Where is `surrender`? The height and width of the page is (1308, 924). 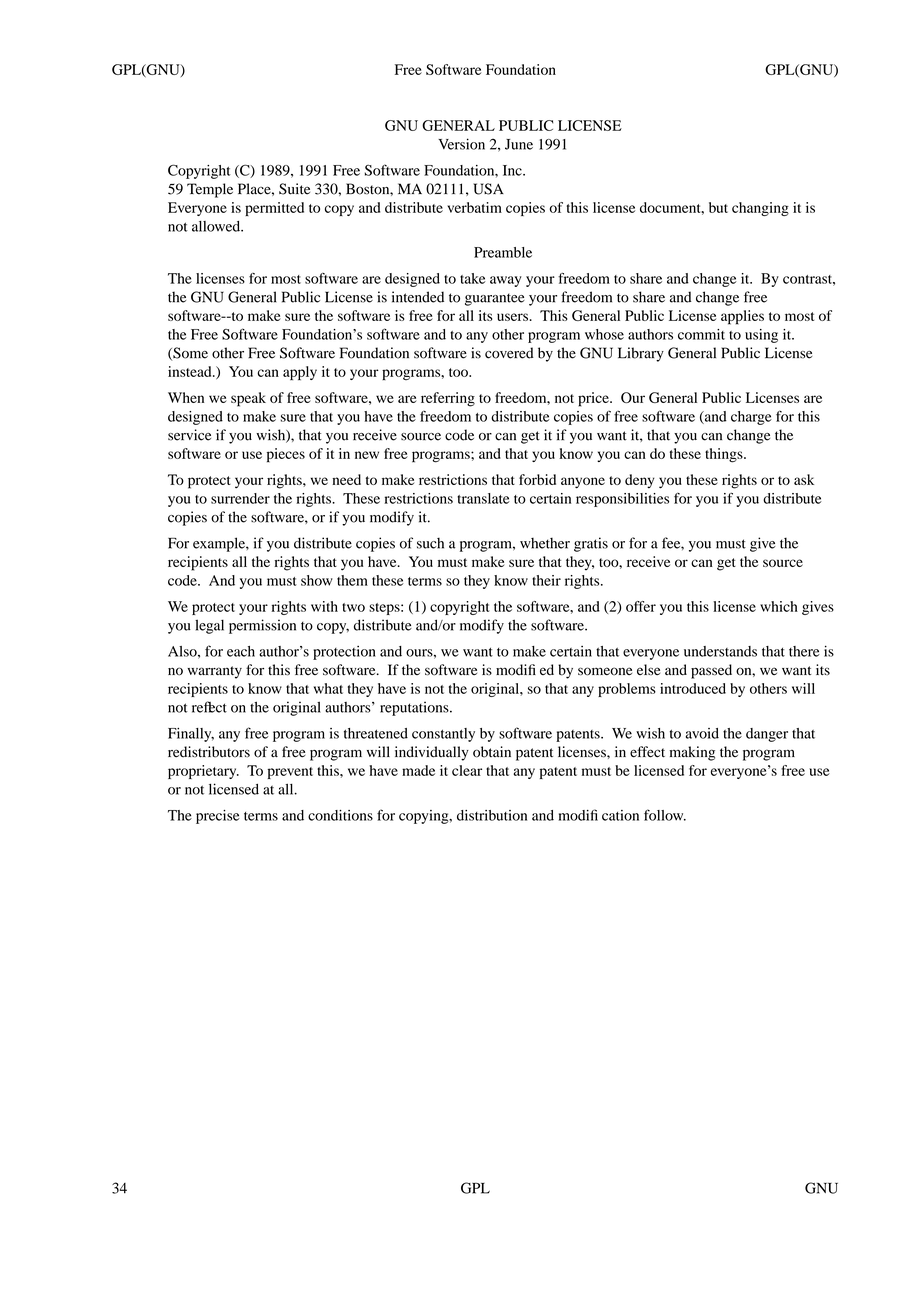 surrender is located at coordinates (240, 498).
